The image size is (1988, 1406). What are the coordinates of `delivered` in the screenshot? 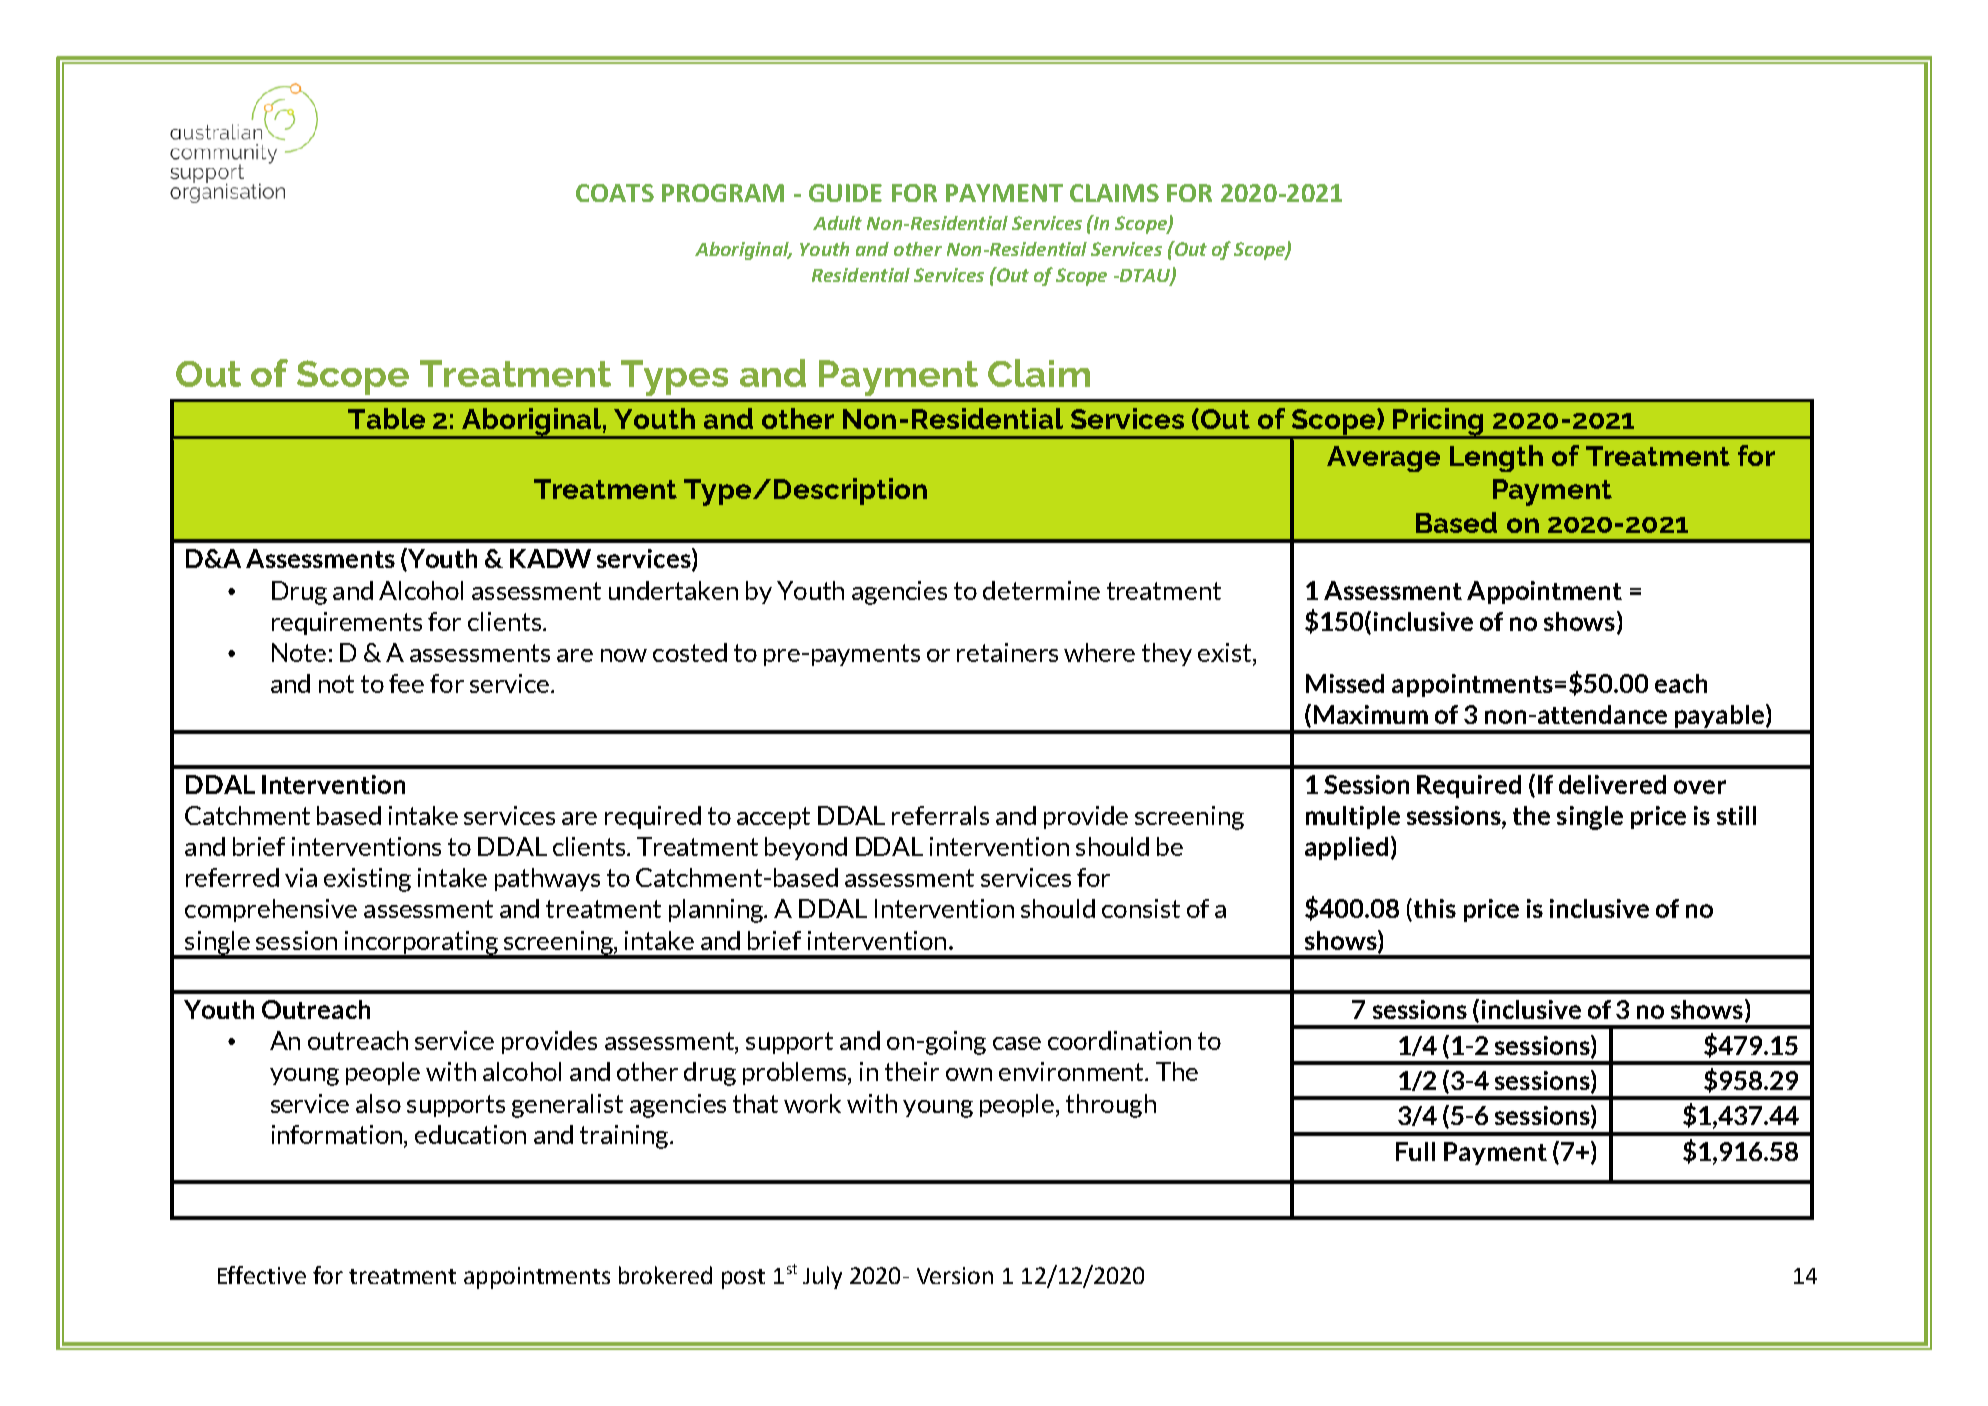 It's located at (1612, 784).
